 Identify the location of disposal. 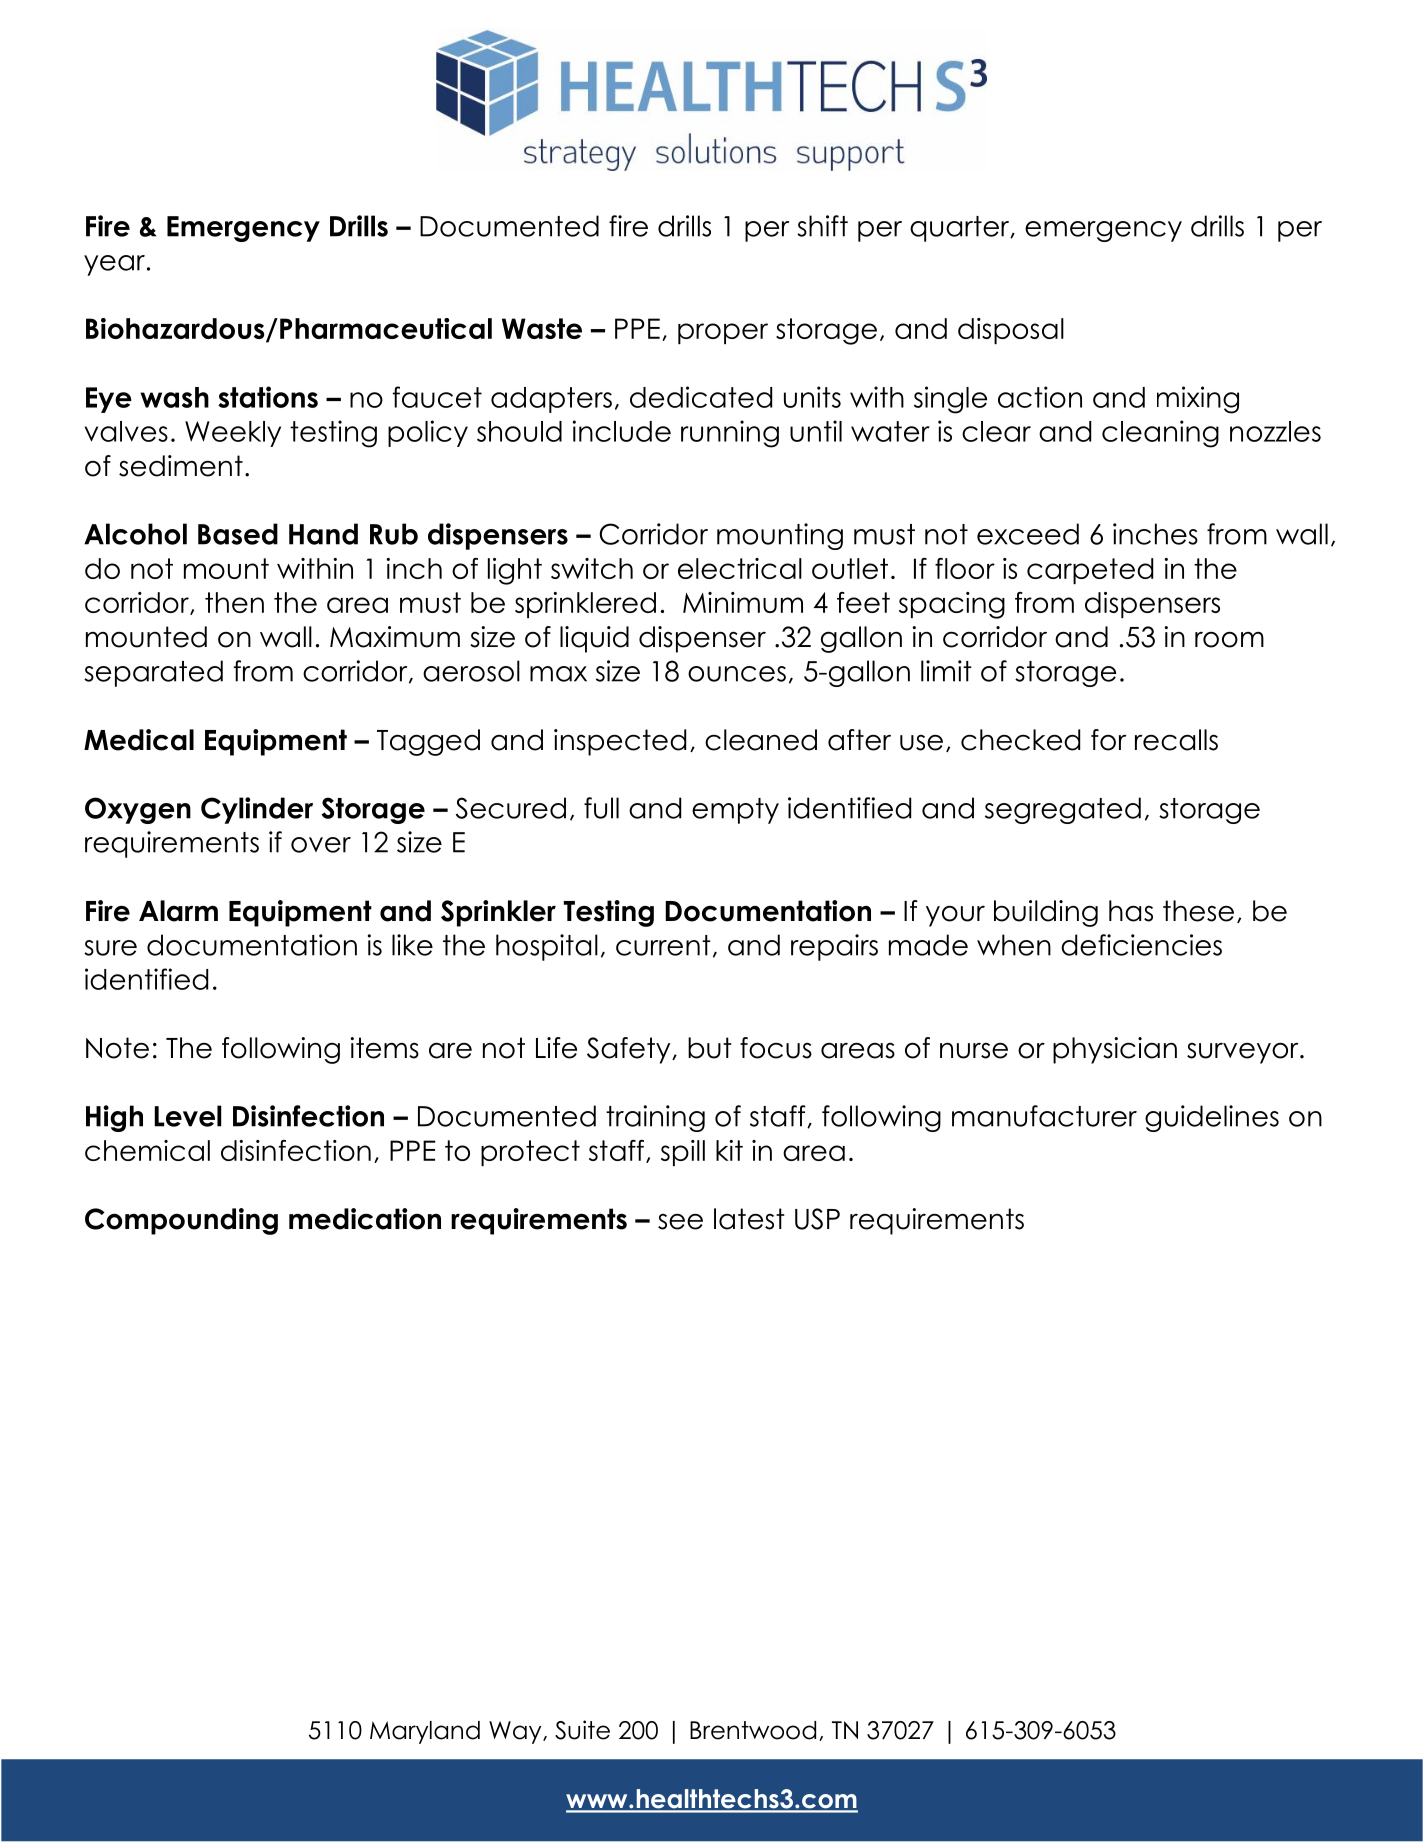
(1011, 331).
